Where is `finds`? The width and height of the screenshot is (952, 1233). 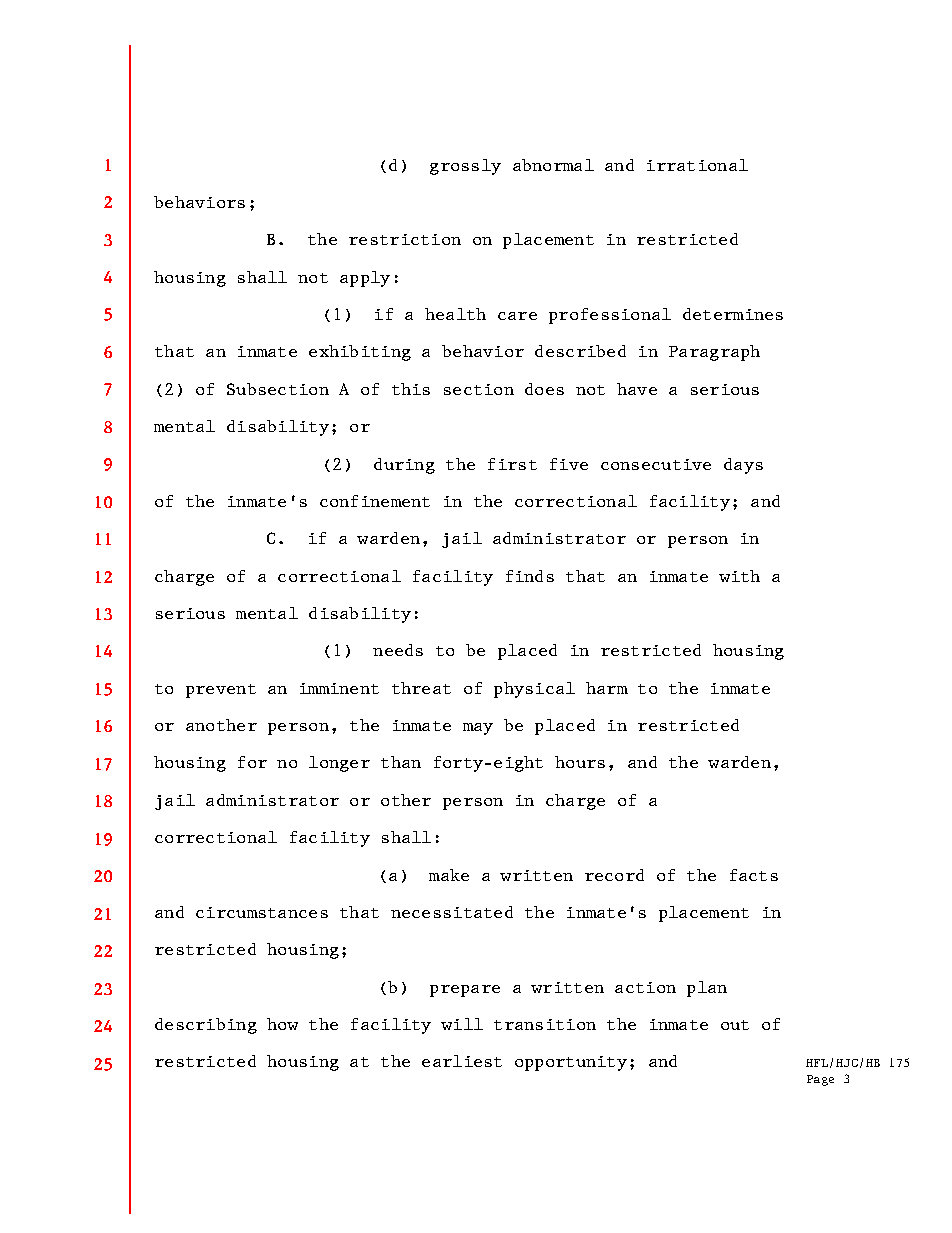
finds is located at coordinates (530, 576).
